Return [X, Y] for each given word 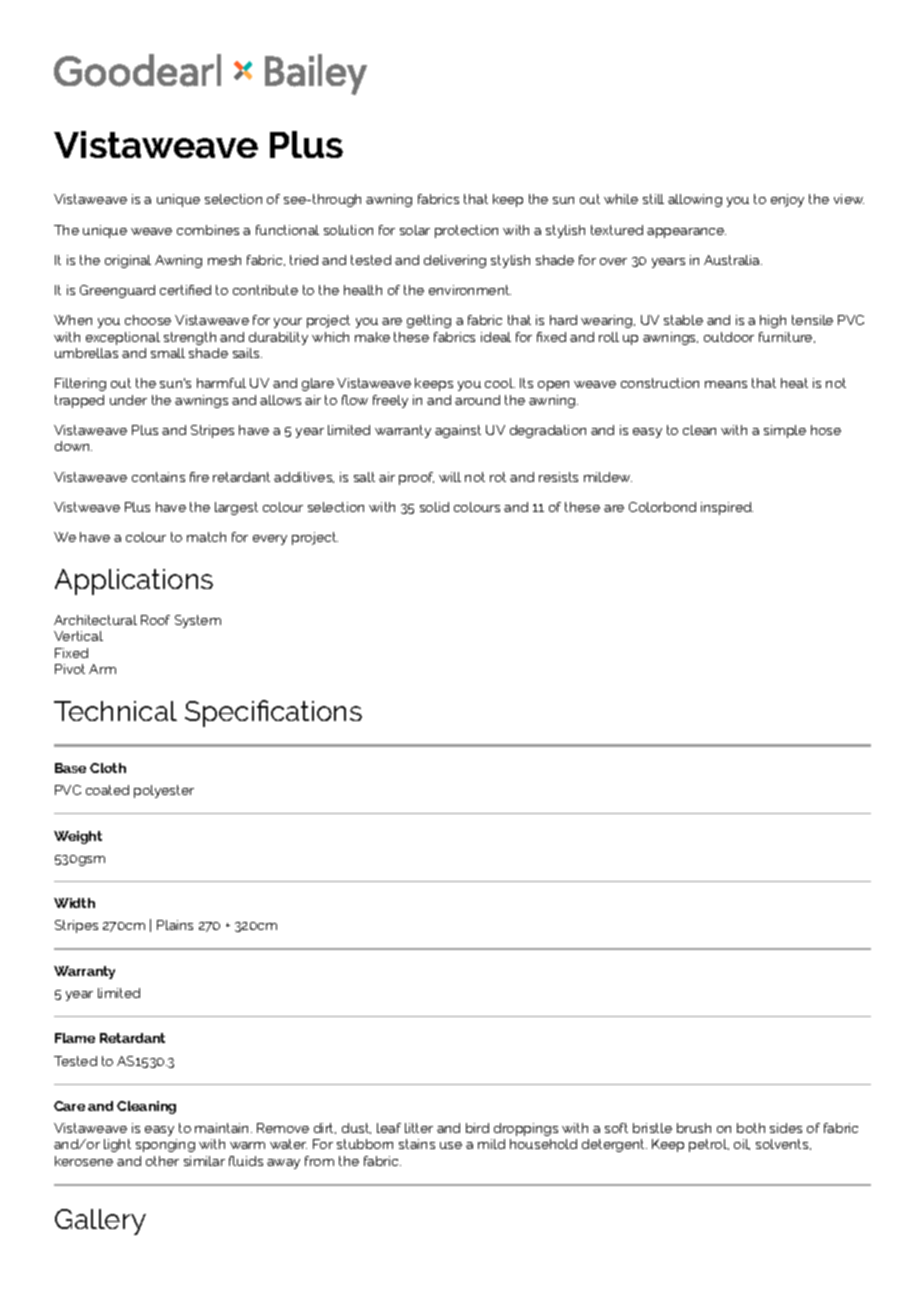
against [458, 431]
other [162, 1161]
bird [477, 1128]
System [198, 621]
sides [786, 1128]
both [751, 1128]
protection [466, 231]
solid [434, 507]
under [128, 400]
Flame [75, 1038]
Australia [733, 260]
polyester [164, 791]
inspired [727, 508]
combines [208, 230]
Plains [175, 925]
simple [785, 431]
